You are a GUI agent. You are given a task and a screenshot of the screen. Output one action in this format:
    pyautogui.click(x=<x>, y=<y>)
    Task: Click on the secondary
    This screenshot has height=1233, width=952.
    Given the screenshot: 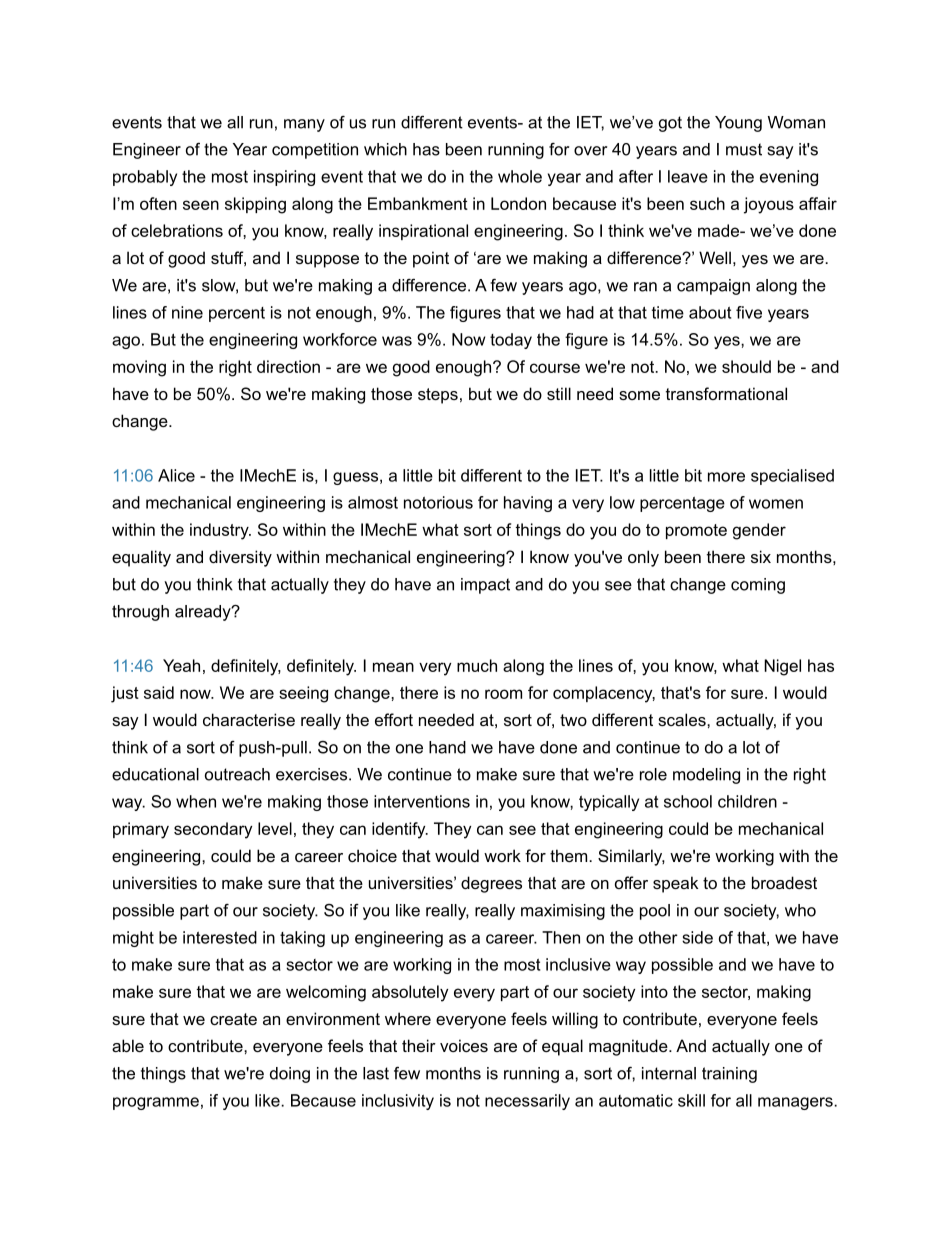 What is the action you would take?
    pyautogui.click(x=213, y=830)
